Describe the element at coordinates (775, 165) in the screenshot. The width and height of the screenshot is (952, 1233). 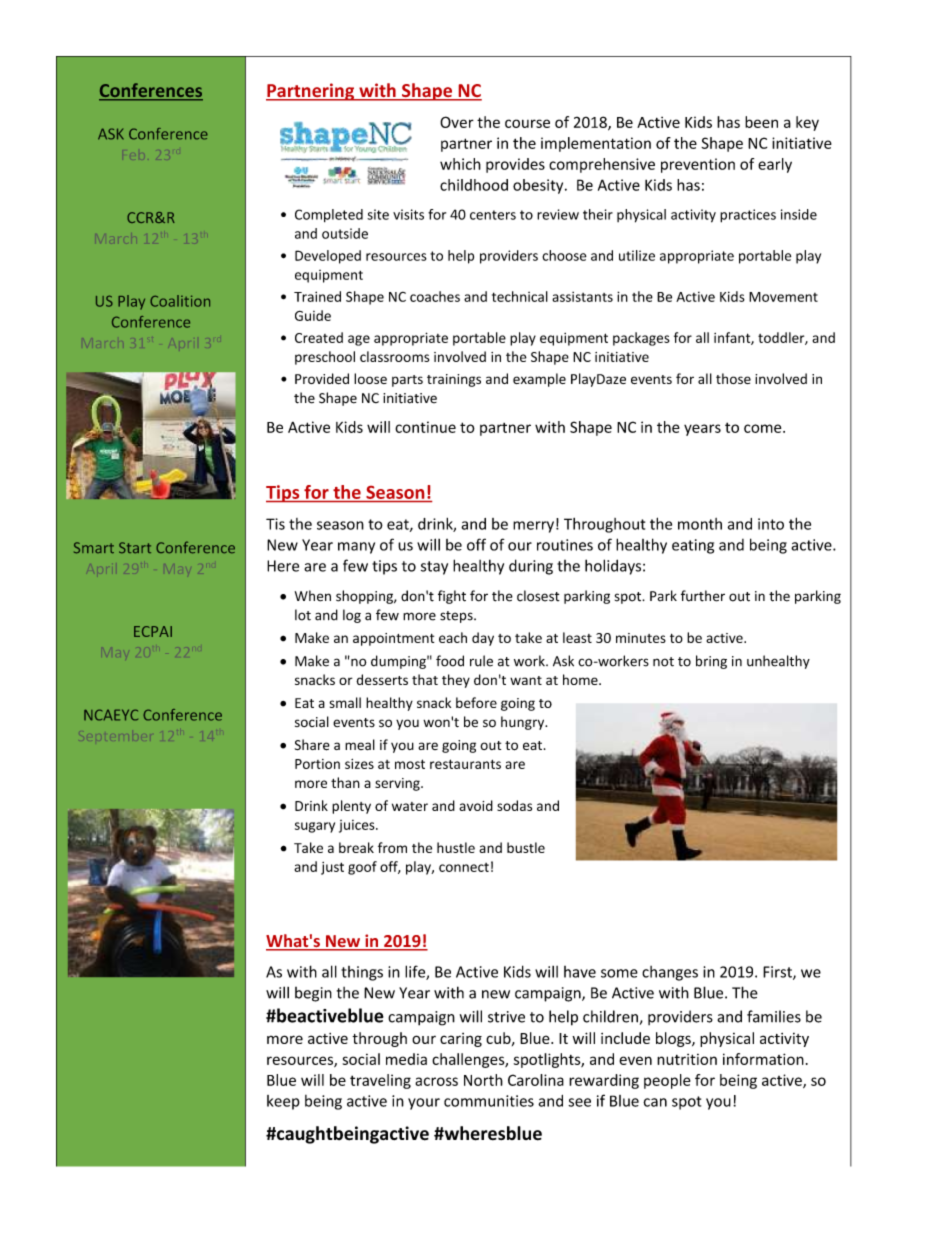
I see `early` at that location.
